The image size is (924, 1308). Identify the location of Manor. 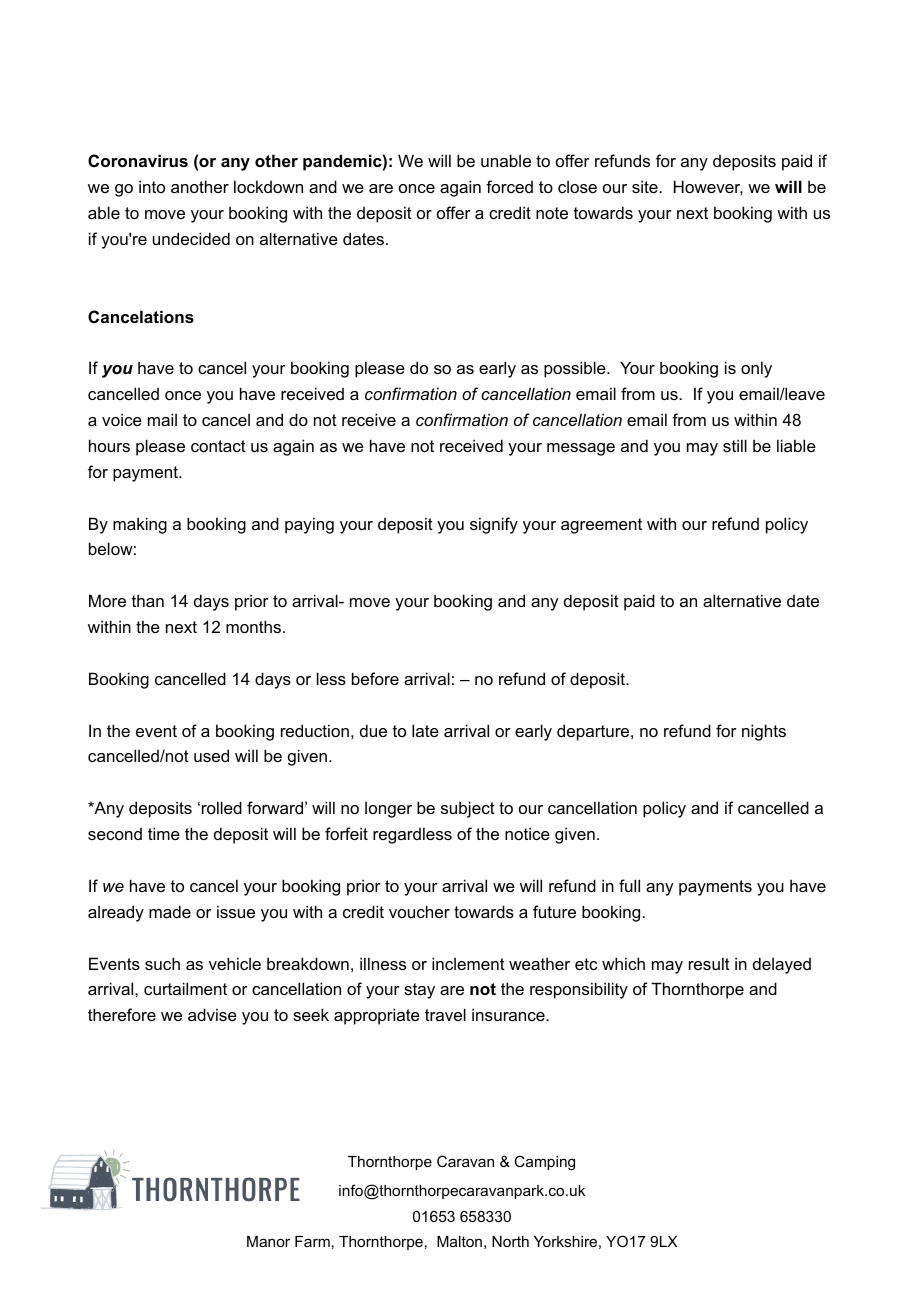
(268, 1241).
